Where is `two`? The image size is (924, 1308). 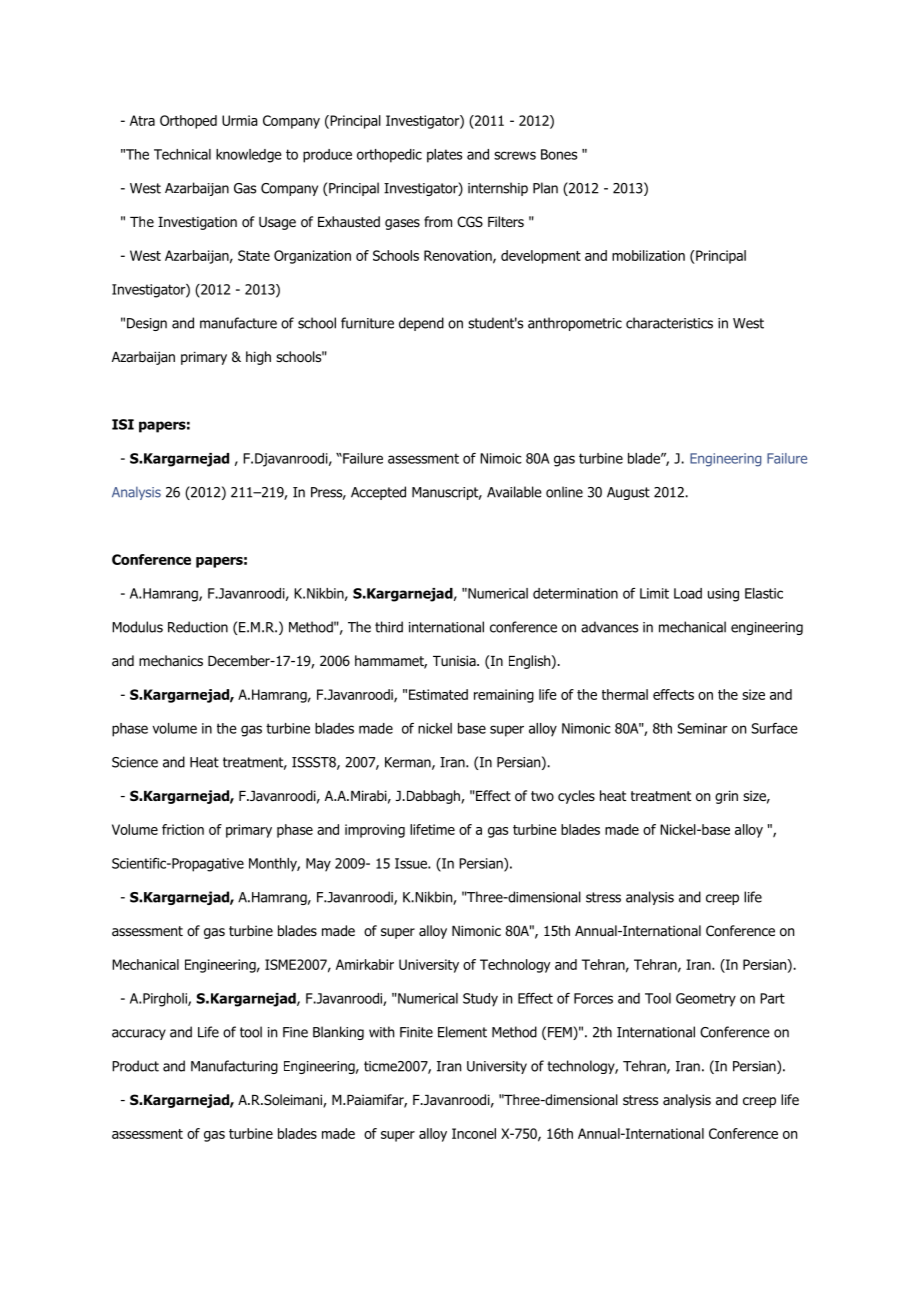
two is located at coordinates (542, 796).
